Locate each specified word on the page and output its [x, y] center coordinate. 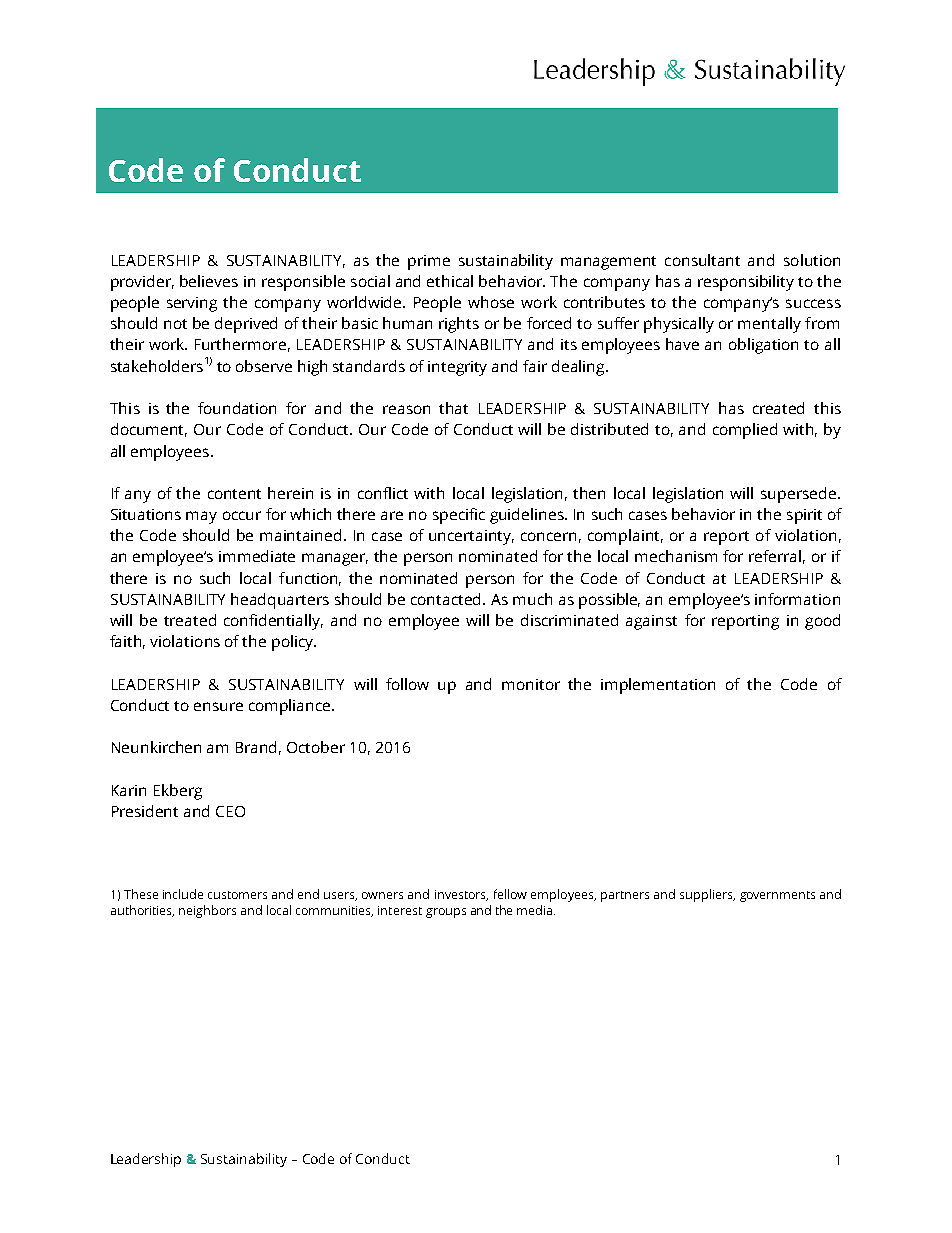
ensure [218, 706]
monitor [531, 684]
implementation [658, 686]
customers [237, 895]
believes [209, 281]
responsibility [746, 283]
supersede [800, 495]
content [234, 494]
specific [459, 516]
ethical [450, 281]
